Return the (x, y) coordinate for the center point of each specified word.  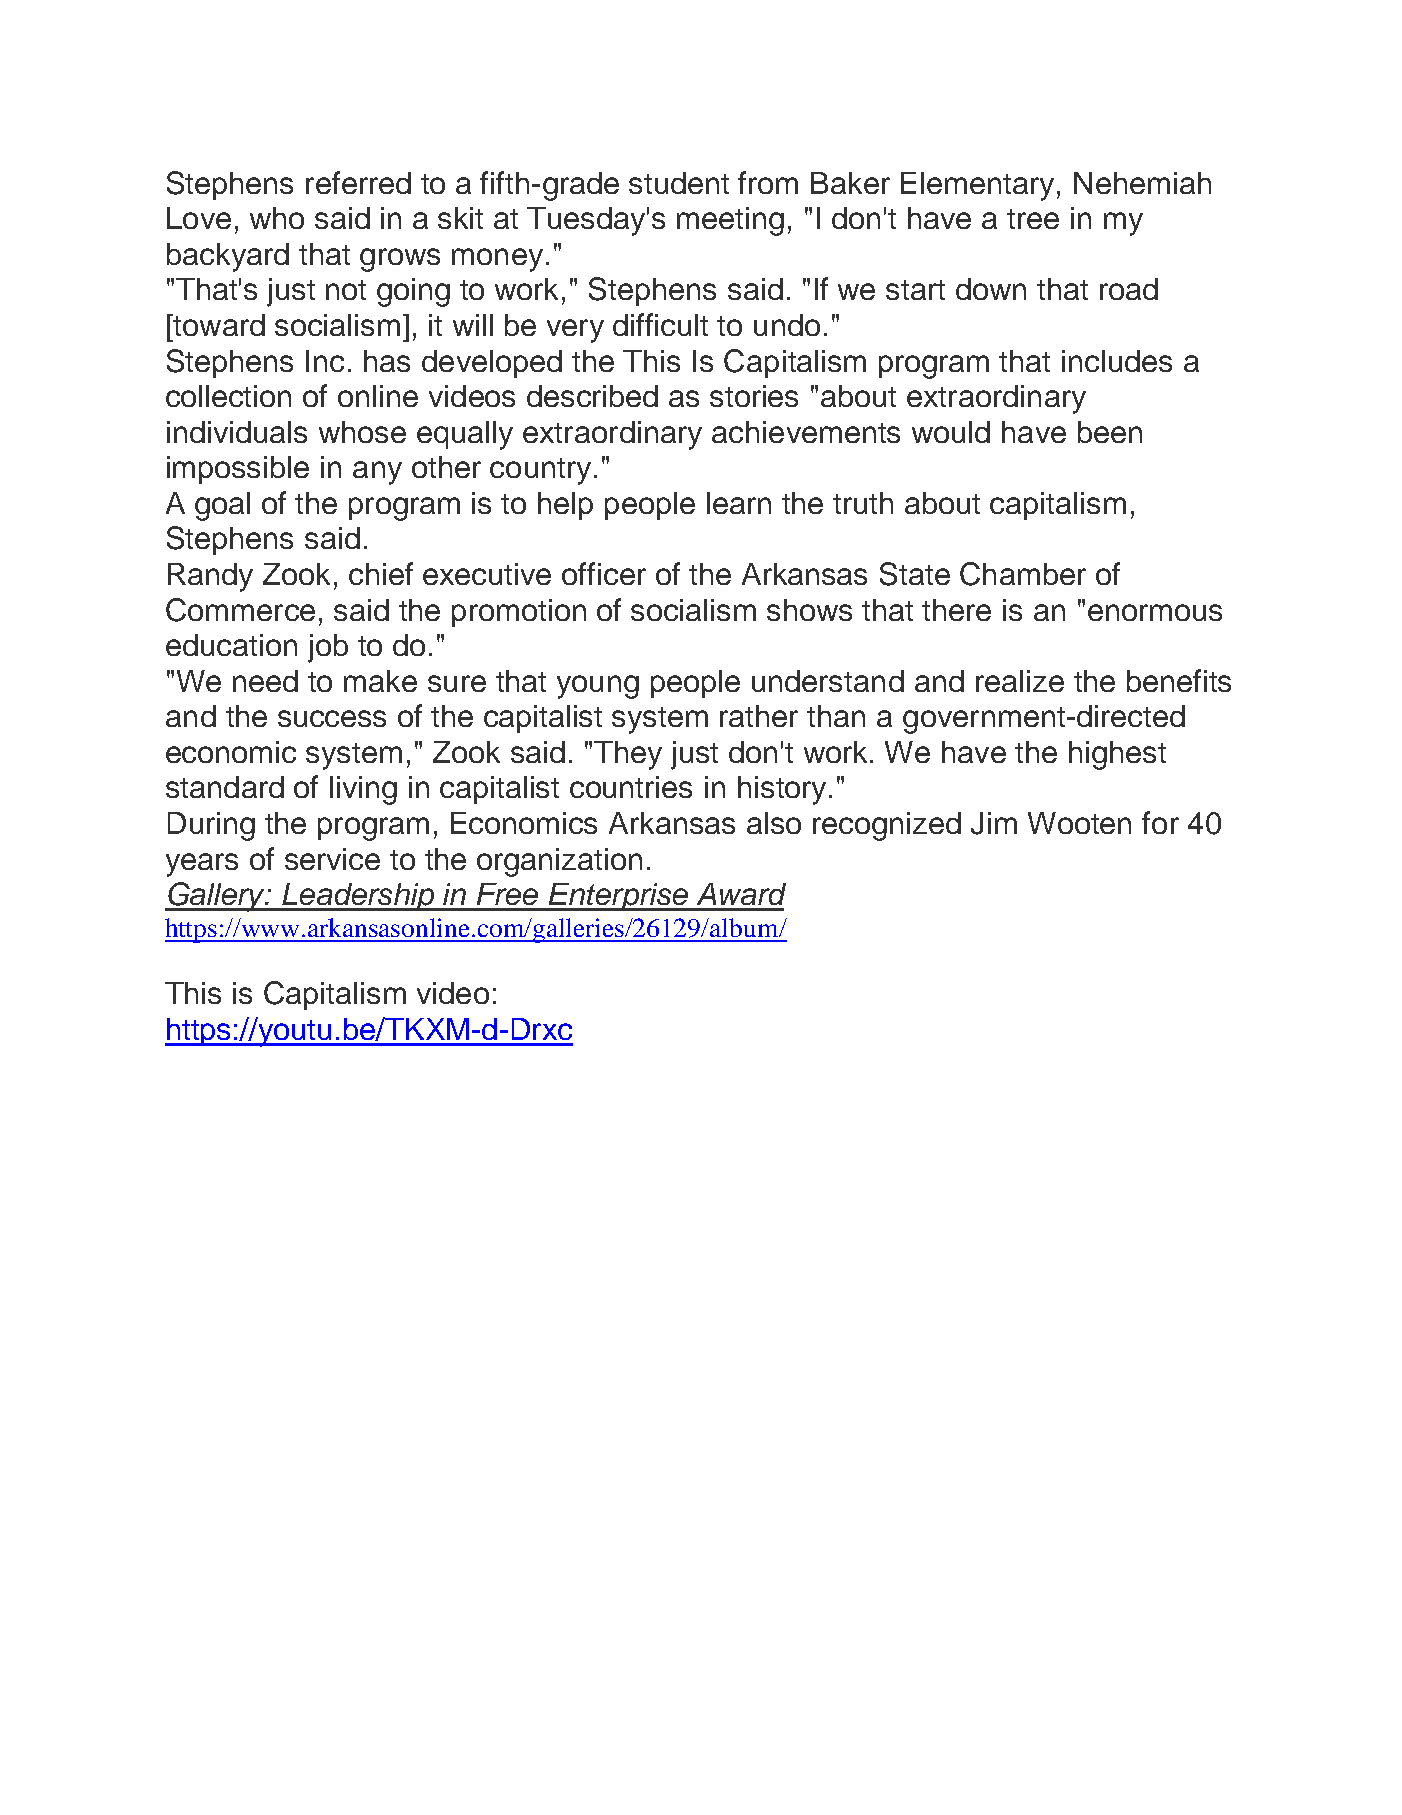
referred (358, 182)
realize (1020, 681)
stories (754, 396)
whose (362, 432)
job (328, 648)
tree (1033, 219)
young (598, 687)
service (332, 859)
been (1110, 432)
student (679, 183)
